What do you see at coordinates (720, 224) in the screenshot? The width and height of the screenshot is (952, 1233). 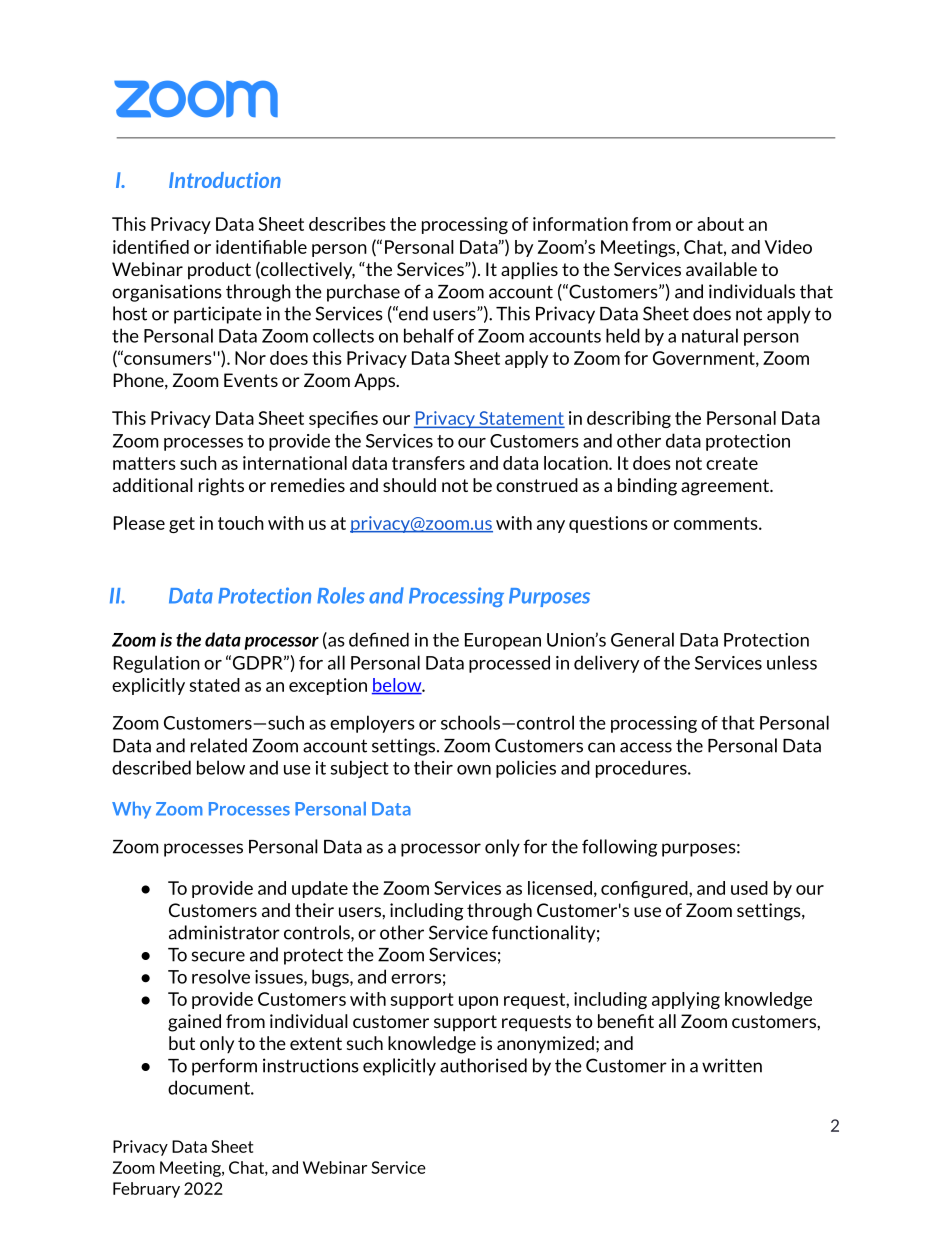 I see `about` at bounding box center [720, 224].
